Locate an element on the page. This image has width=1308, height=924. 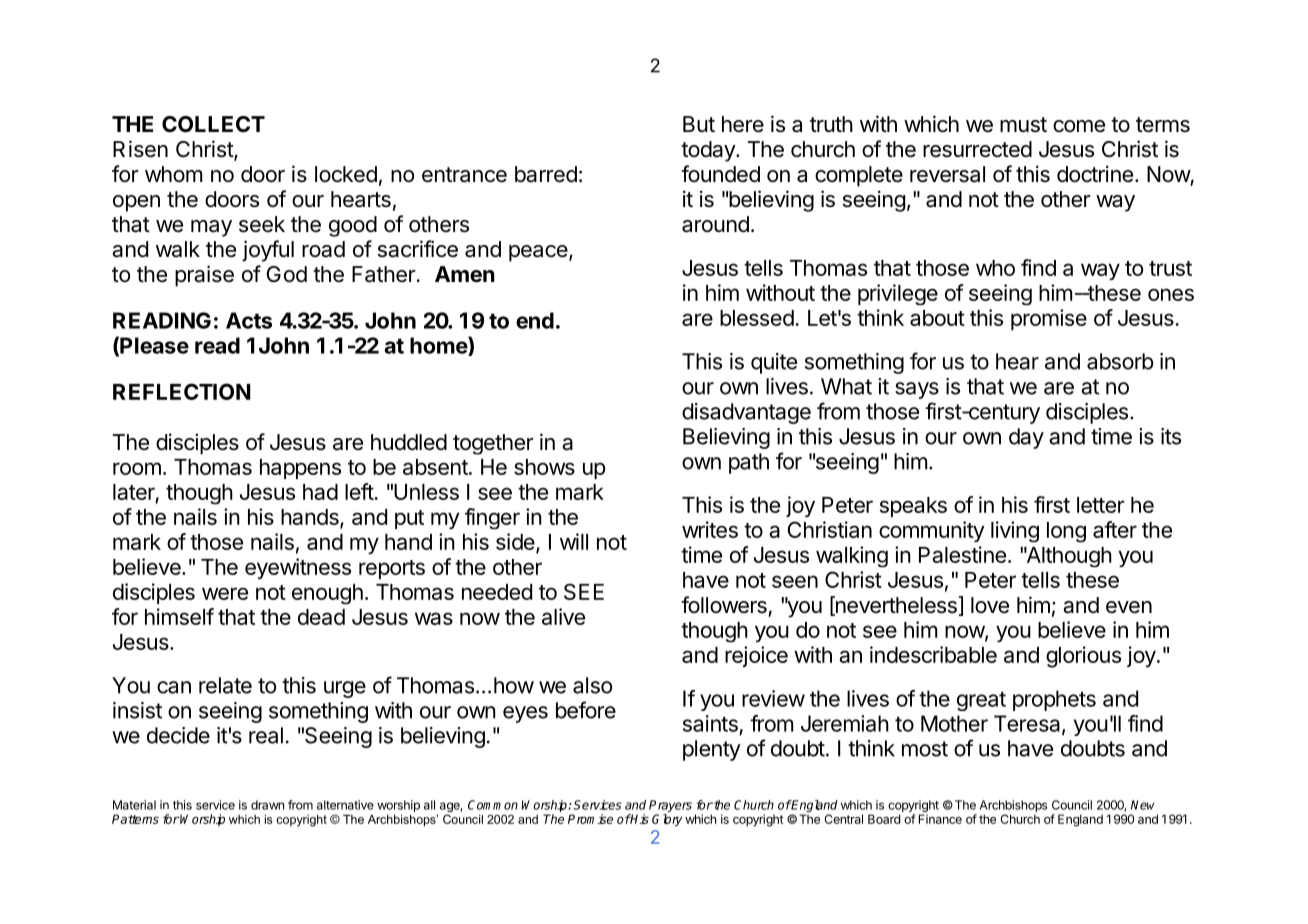
must is located at coordinates (1023, 125).
